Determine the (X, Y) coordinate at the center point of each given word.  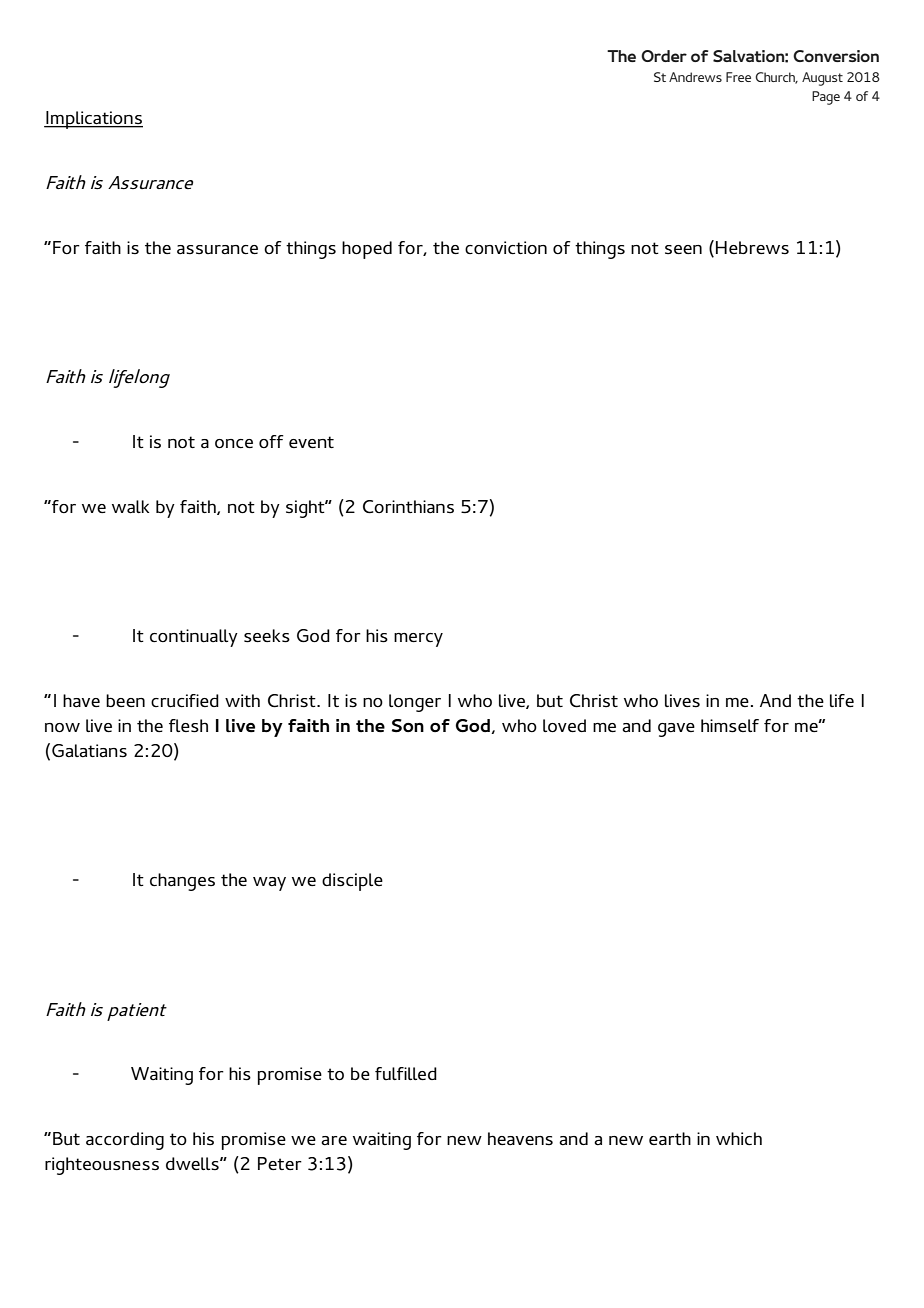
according (125, 1141)
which (739, 1138)
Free (738, 77)
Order (664, 56)
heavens (520, 1138)
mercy (418, 640)
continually (194, 638)
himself (730, 726)
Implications (93, 120)
